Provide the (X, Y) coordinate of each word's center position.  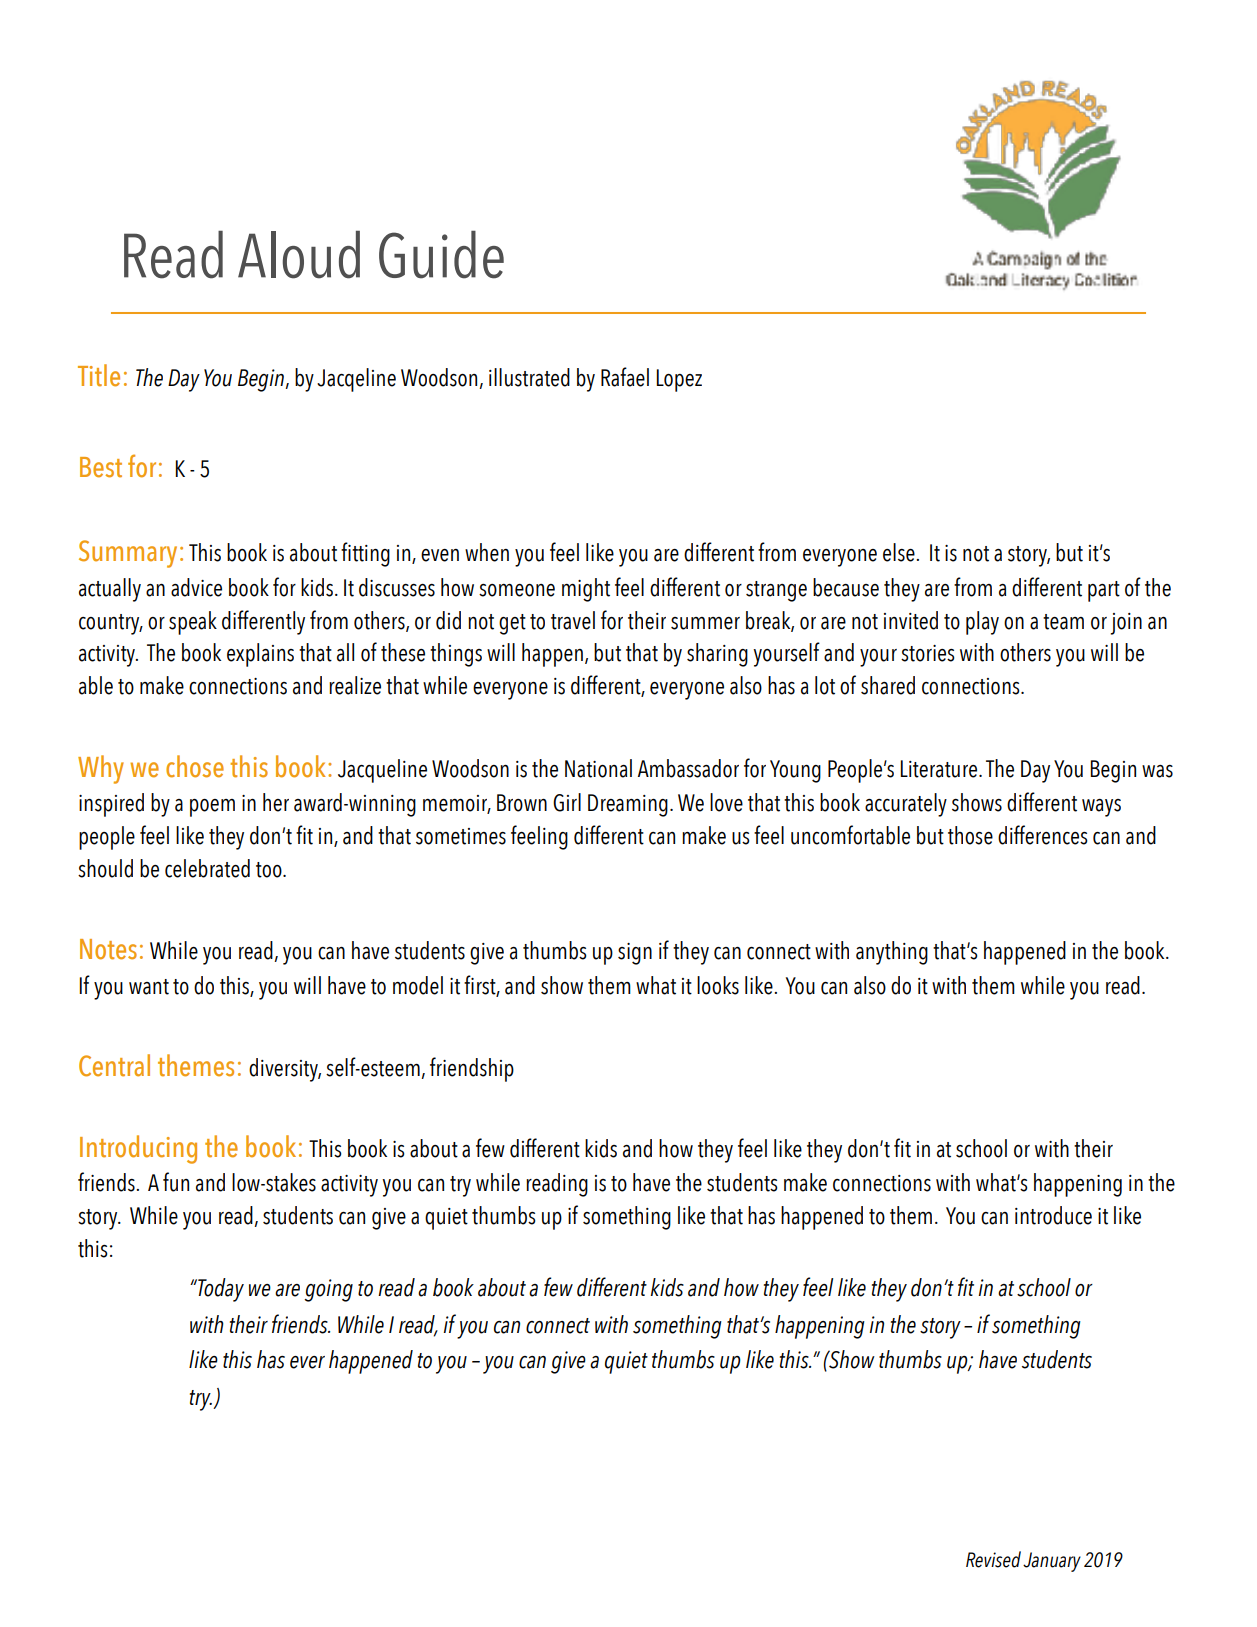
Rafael (625, 377)
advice (196, 587)
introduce (1053, 1215)
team (1063, 622)
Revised (993, 1559)
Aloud (299, 255)
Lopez (679, 380)
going (328, 1290)
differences (1043, 835)
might (586, 590)
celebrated (207, 868)
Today (220, 1290)
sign (635, 954)
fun (176, 1182)
